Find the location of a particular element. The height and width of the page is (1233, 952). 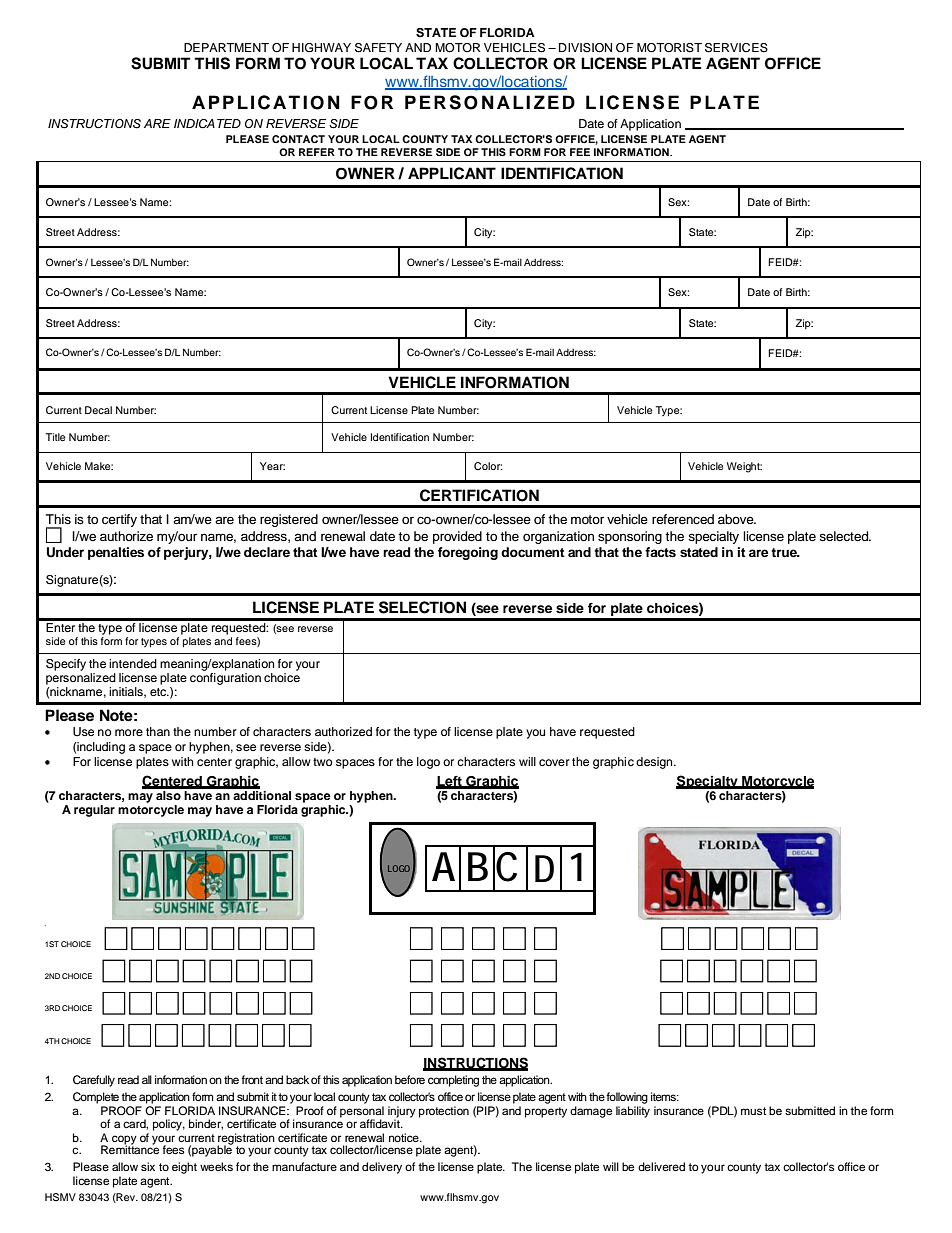

INDICATED is located at coordinates (207, 124).
